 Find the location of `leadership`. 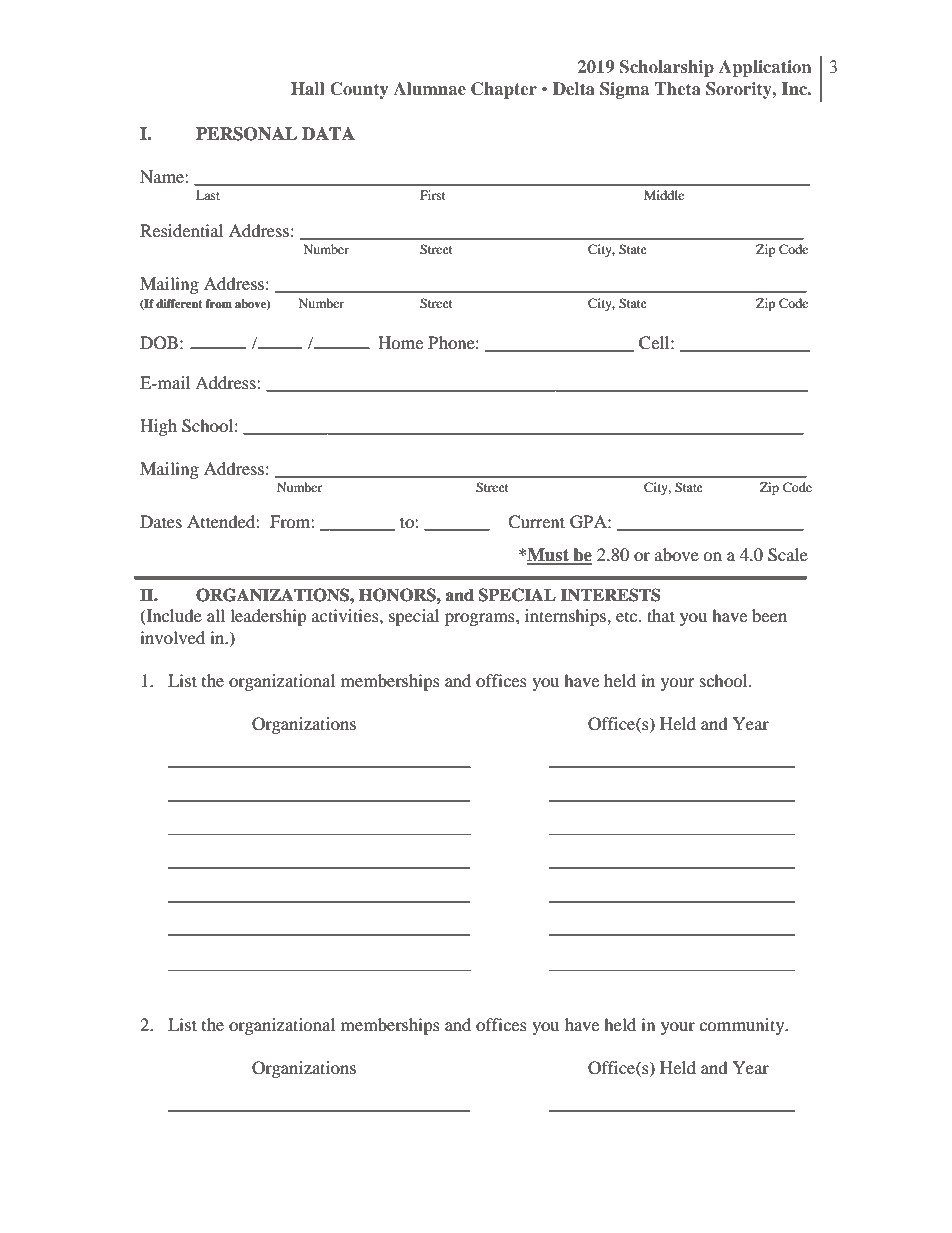

leadership is located at coordinates (268, 617).
